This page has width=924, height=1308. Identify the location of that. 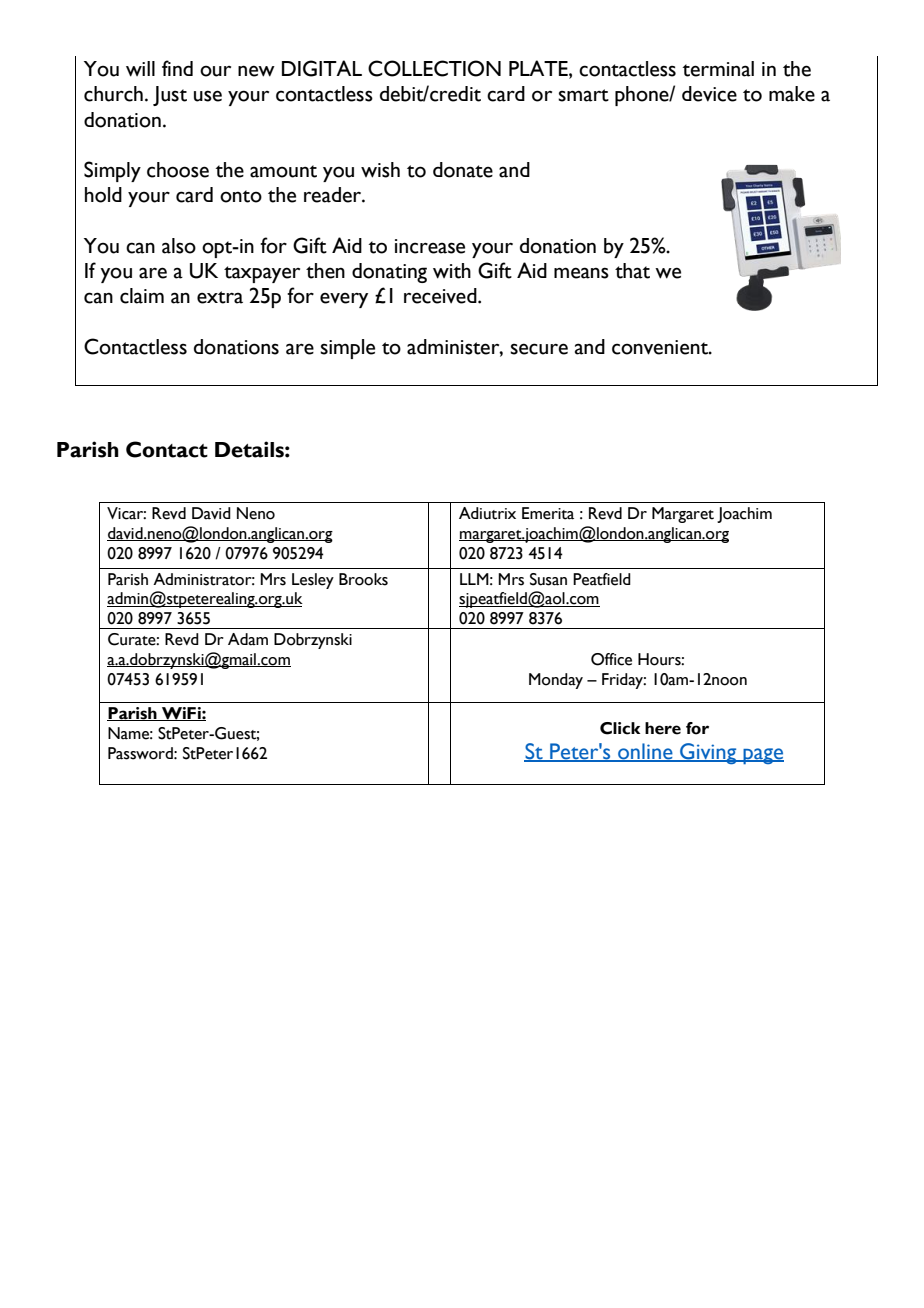
(632, 271).
